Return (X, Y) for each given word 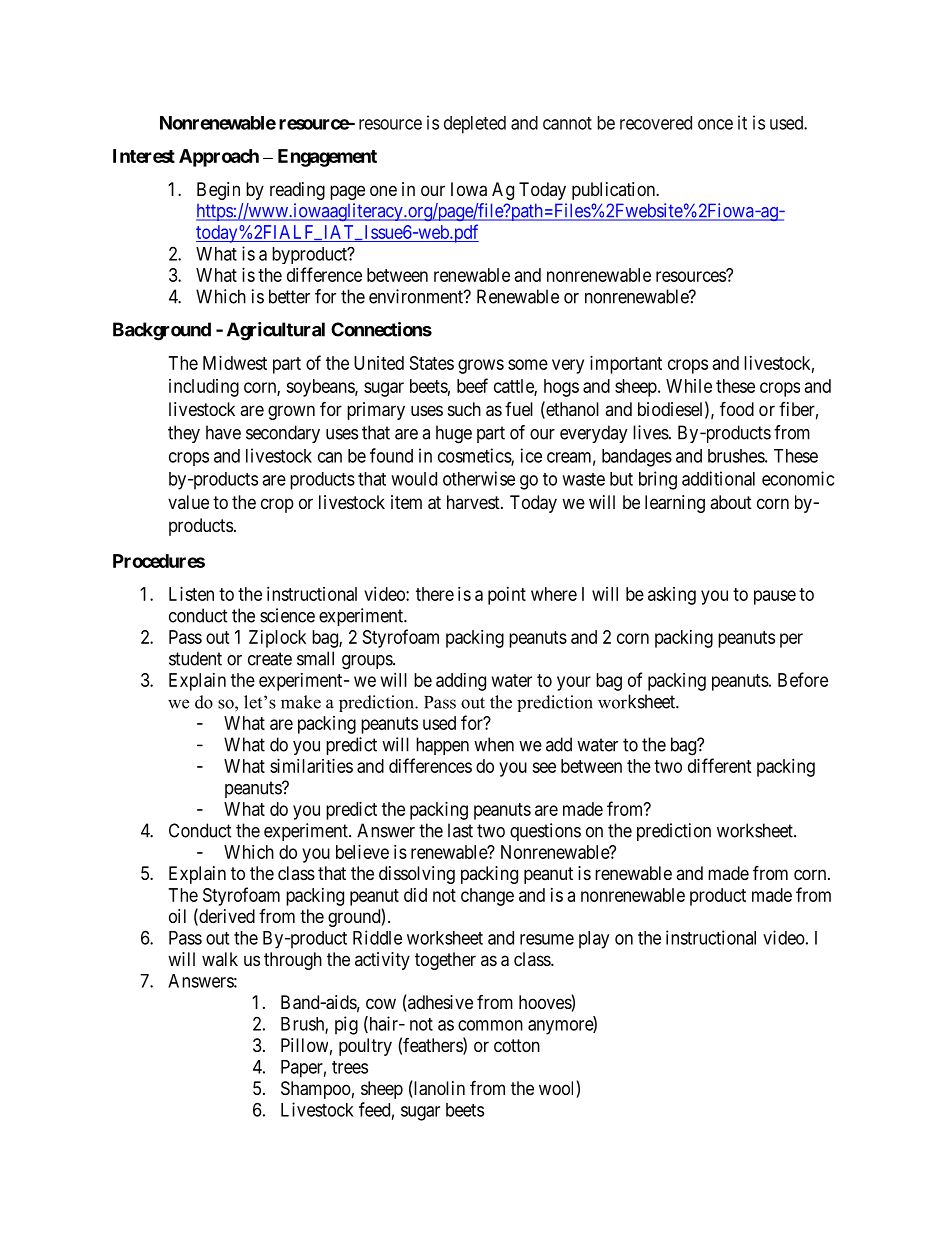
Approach (219, 158)
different (720, 765)
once (715, 124)
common (490, 1025)
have (223, 432)
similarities (311, 766)
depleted (475, 125)
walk (220, 959)
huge (454, 434)
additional (718, 478)
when (494, 744)
